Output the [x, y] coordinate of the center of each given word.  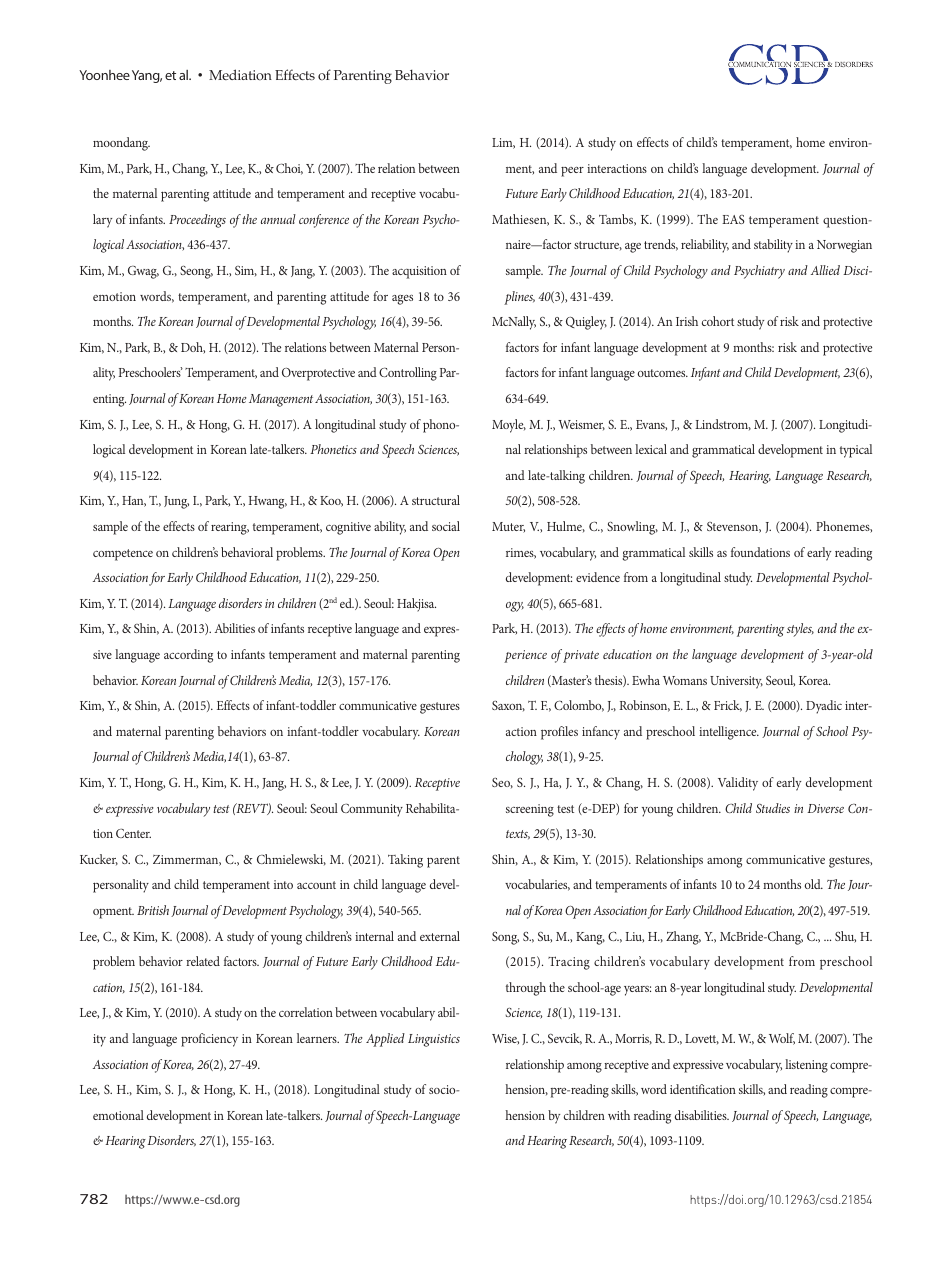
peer [572, 172]
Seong [196, 272]
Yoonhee [104, 75]
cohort [718, 321]
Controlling [408, 374]
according [188, 656]
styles [800, 630]
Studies [773, 808]
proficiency [209, 1040]
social [446, 526]
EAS [733, 219]
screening [530, 810]
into [283, 884]
